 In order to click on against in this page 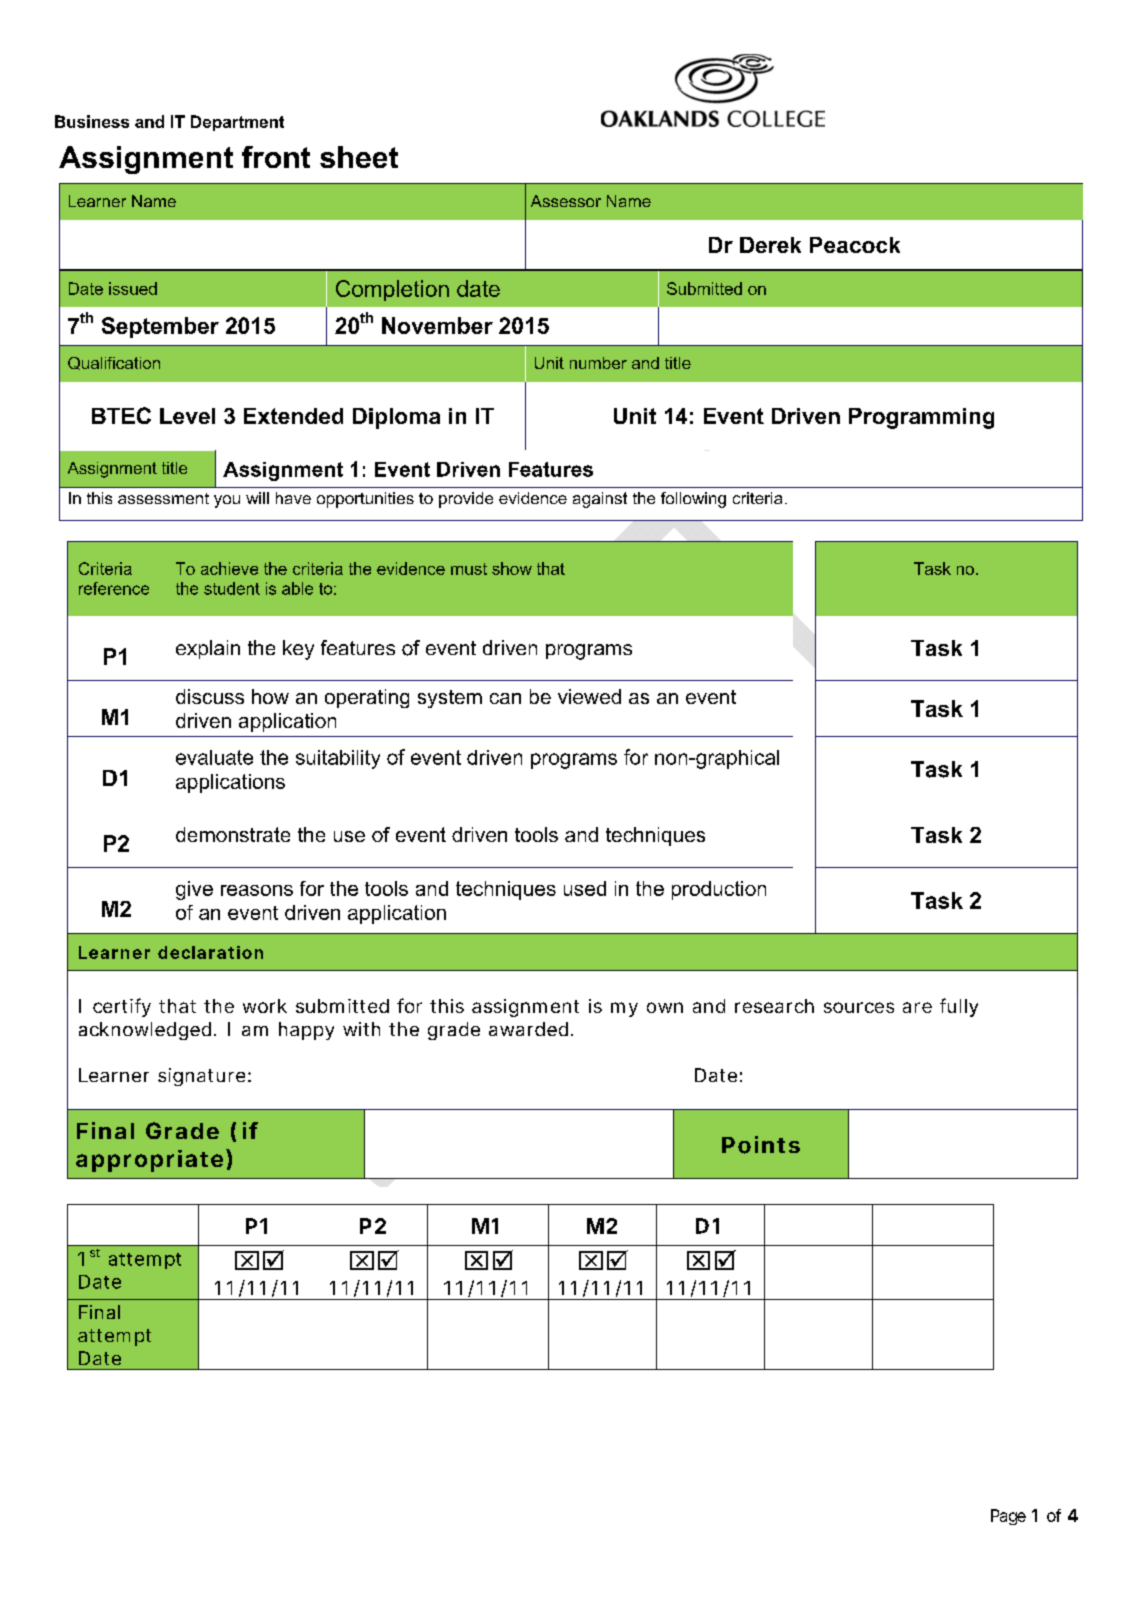, I will do `click(600, 500)`.
